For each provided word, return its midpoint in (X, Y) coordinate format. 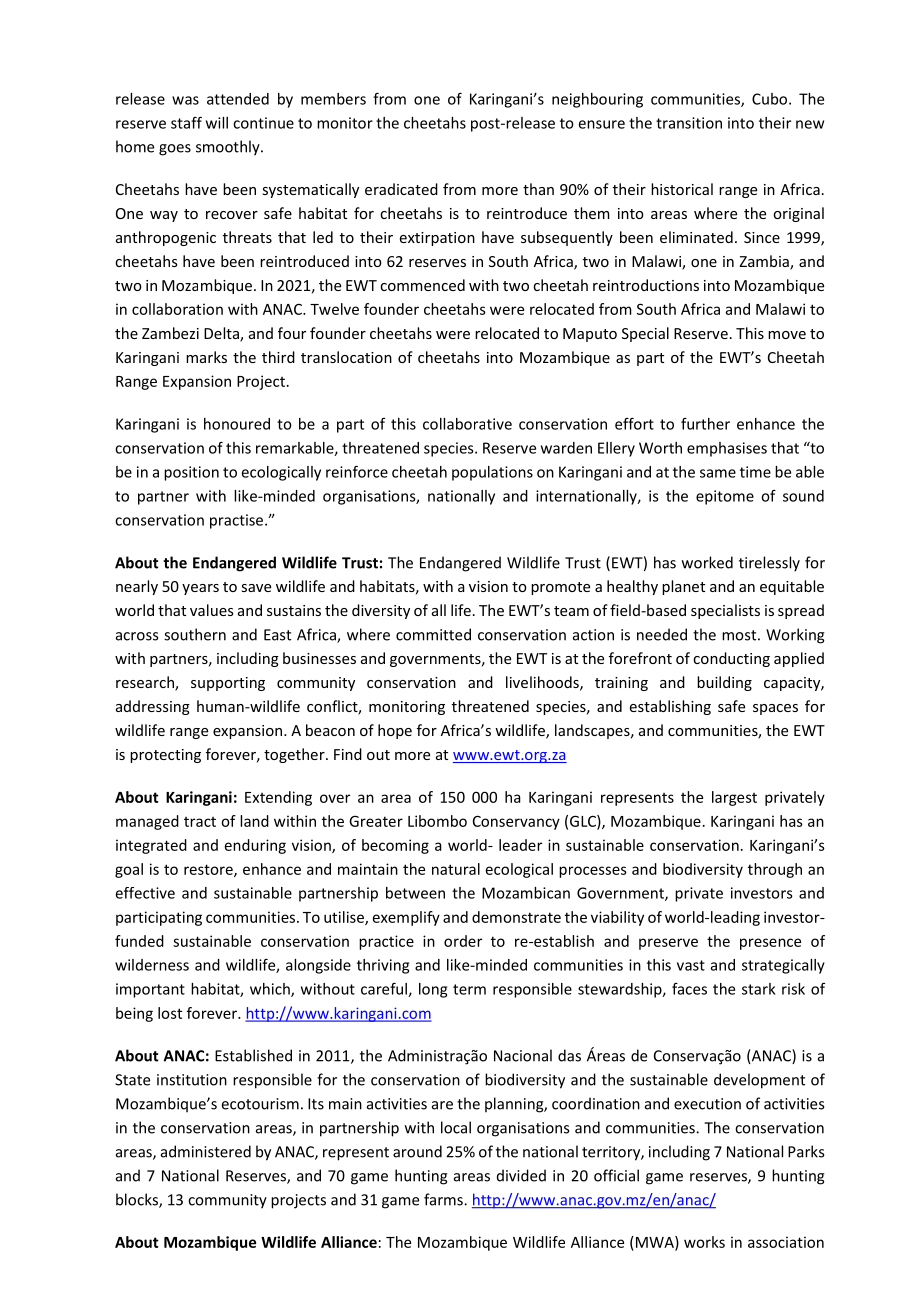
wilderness (152, 965)
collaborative (467, 424)
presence (770, 944)
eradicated (401, 189)
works (704, 1242)
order (463, 941)
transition (689, 123)
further (705, 424)
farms (444, 1199)
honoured (237, 424)
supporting (228, 684)
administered (206, 1151)
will (217, 123)
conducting (731, 659)
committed (433, 634)
